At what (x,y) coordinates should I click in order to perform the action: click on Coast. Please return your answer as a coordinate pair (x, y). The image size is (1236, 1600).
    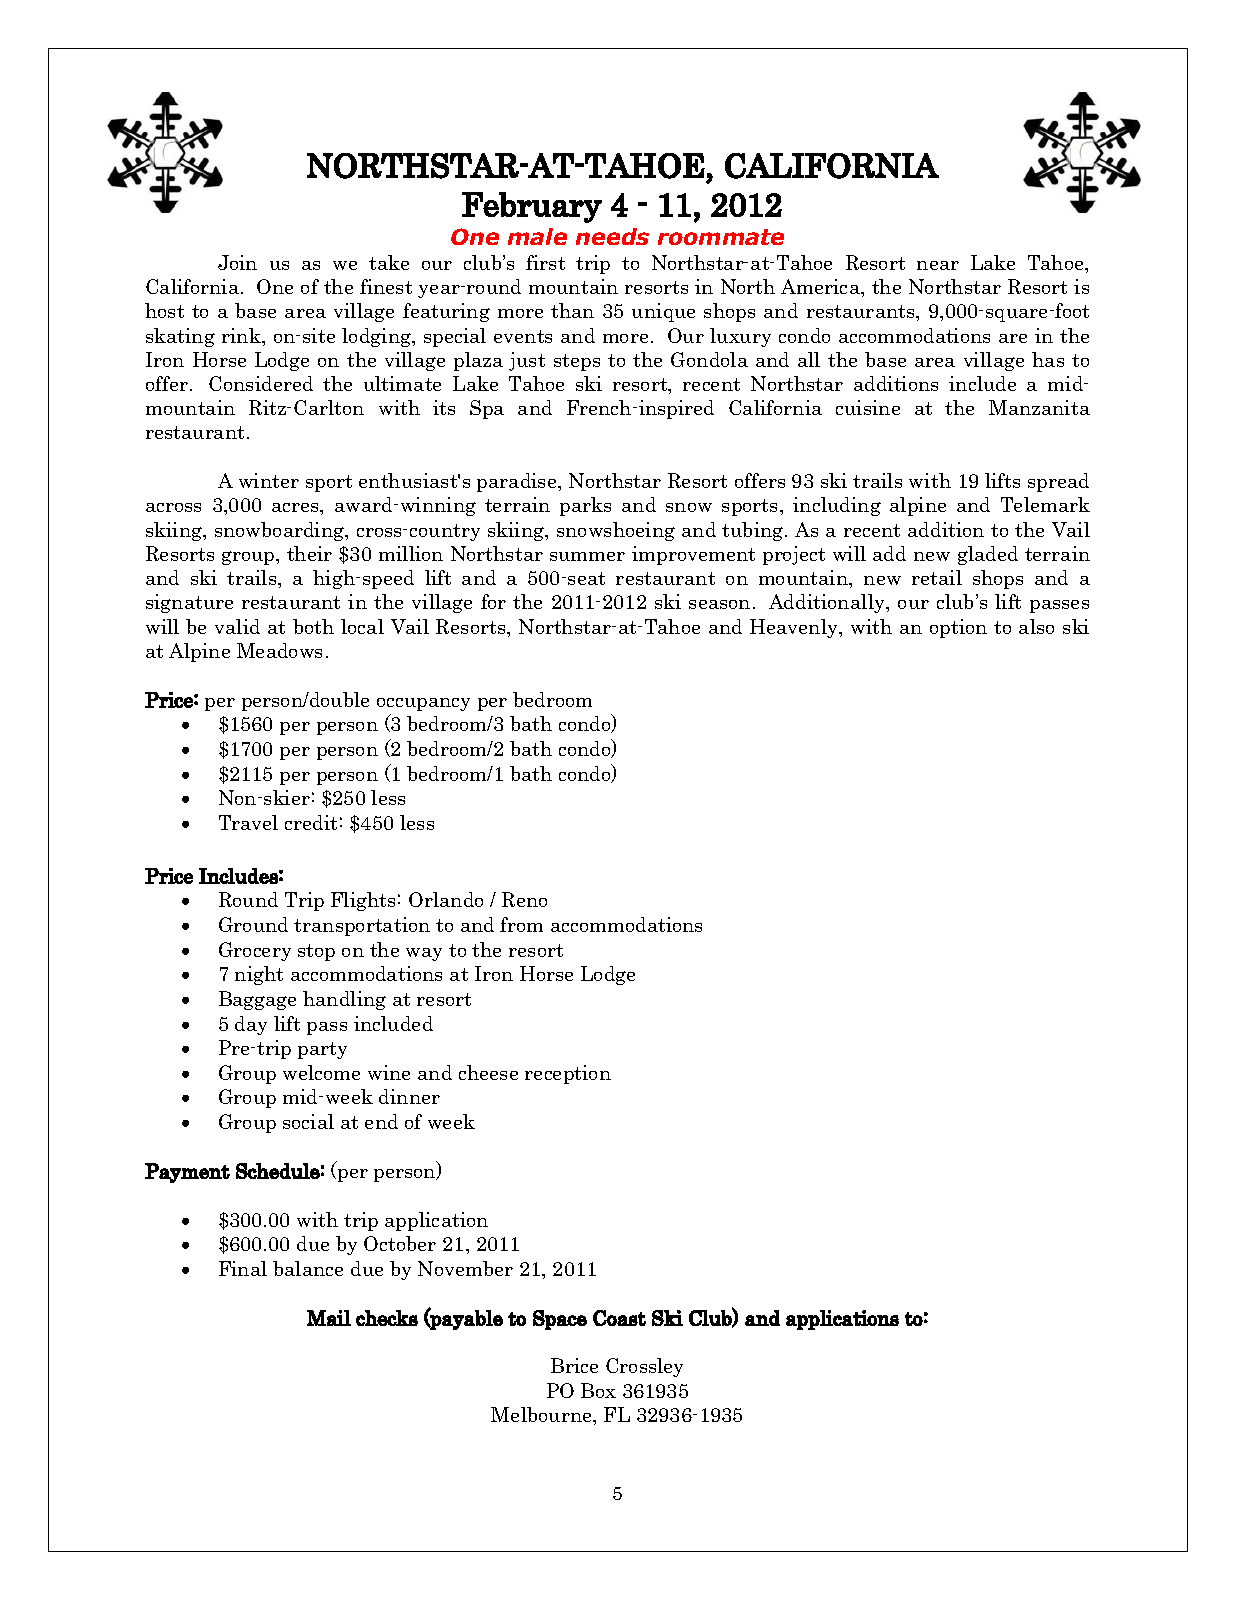
    Looking at the image, I should click on (619, 1318).
